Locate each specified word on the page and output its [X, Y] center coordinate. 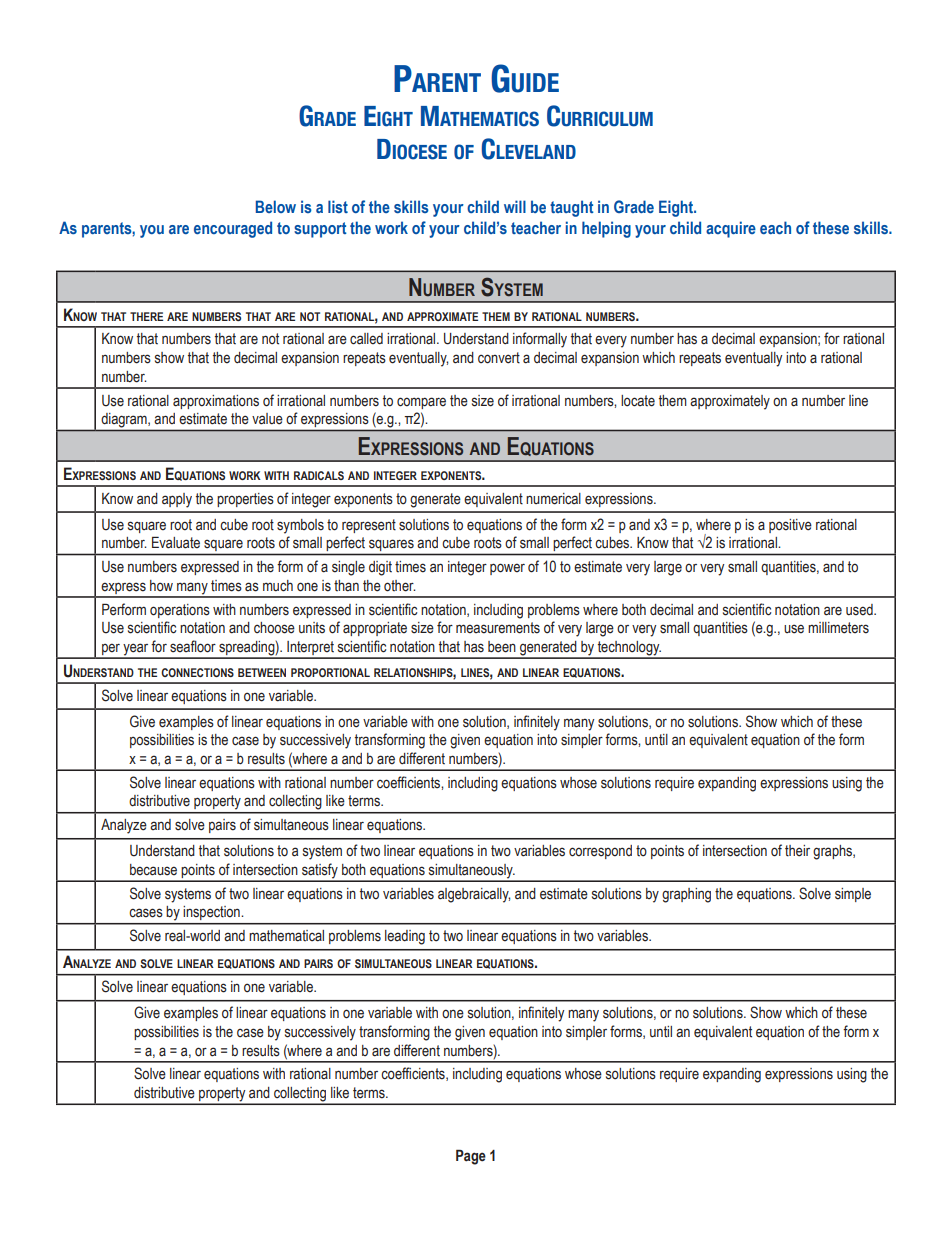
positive [790, 526]
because [153, 870]
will [515, 206]
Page [471, 1157]
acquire [731, 229]
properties [245, 500]
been [502, 647]
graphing [686, 895]
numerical [553, 499]
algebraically [474, 895]
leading [405, 937]
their [797, 851]
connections [197, 672]
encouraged [233, 229]
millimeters [838, 628]
